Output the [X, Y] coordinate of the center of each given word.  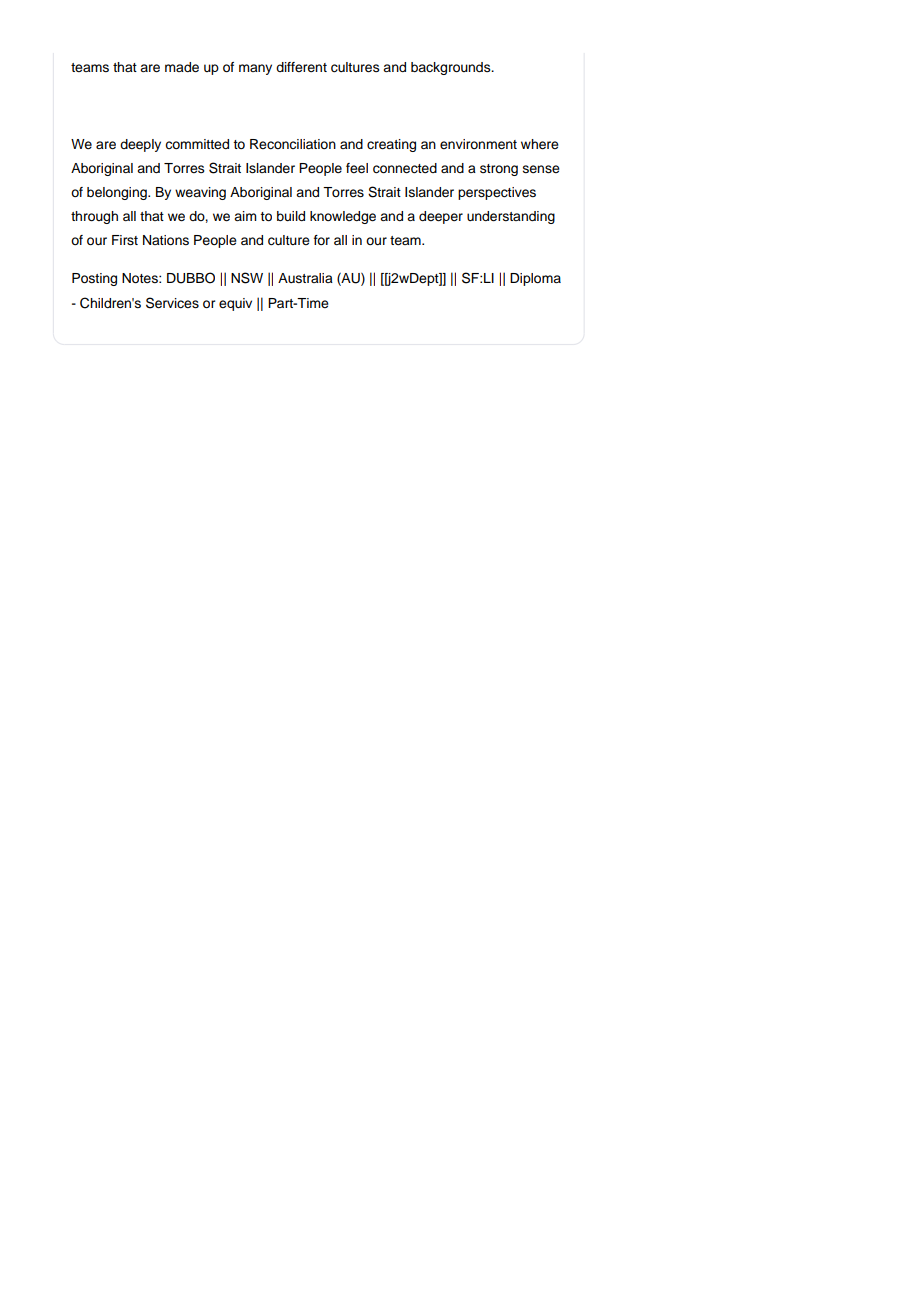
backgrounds [452, 68]
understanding [511, 217]
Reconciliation [293, 144]
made [182, 67]
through [94, 217]
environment [478, 144]
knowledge [343, 217]
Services [172, 303]
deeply [140, 145]
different [301, 67]
